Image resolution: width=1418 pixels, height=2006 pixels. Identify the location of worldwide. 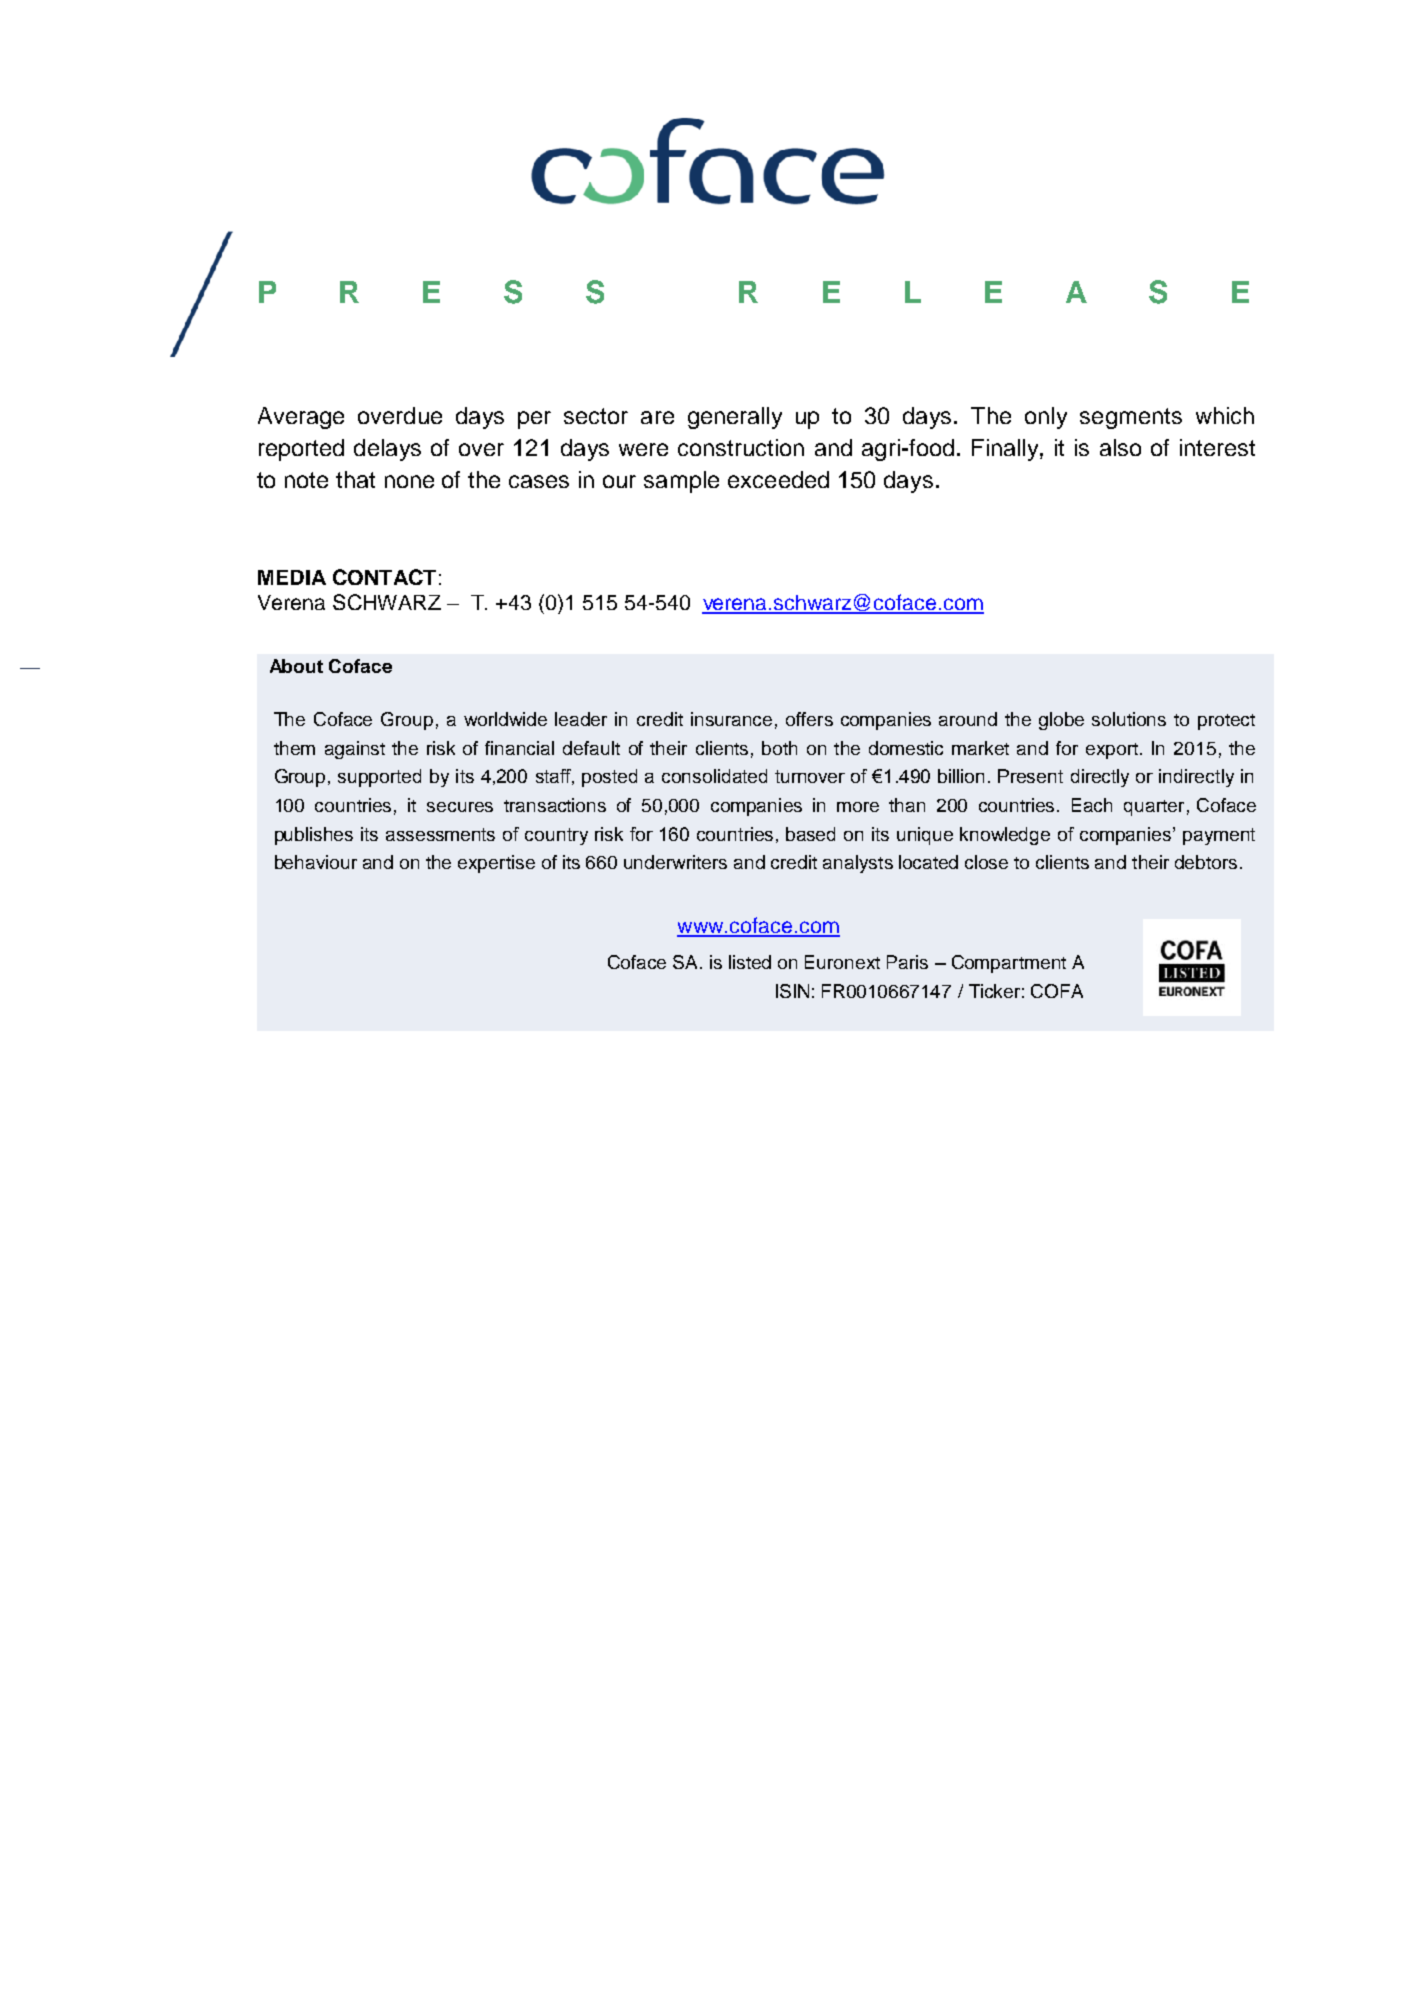
(505, 719).
